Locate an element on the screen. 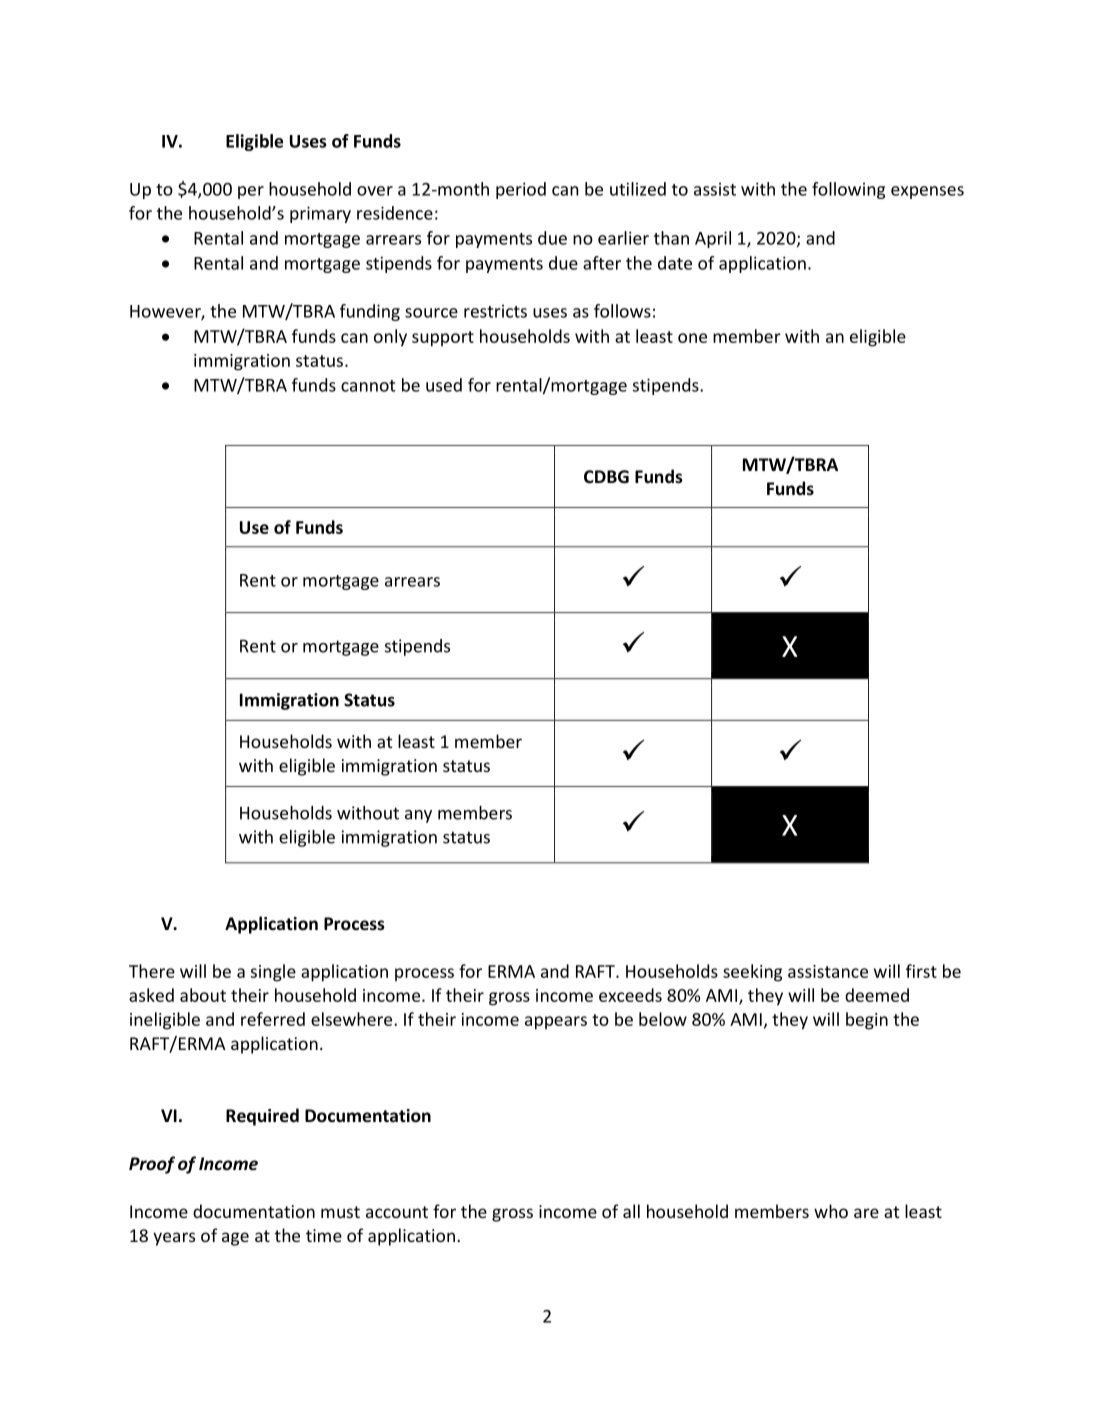 Image resolution: width=1094 pixels, height=1416 pixels. period is located at coordinates (521, 190).
